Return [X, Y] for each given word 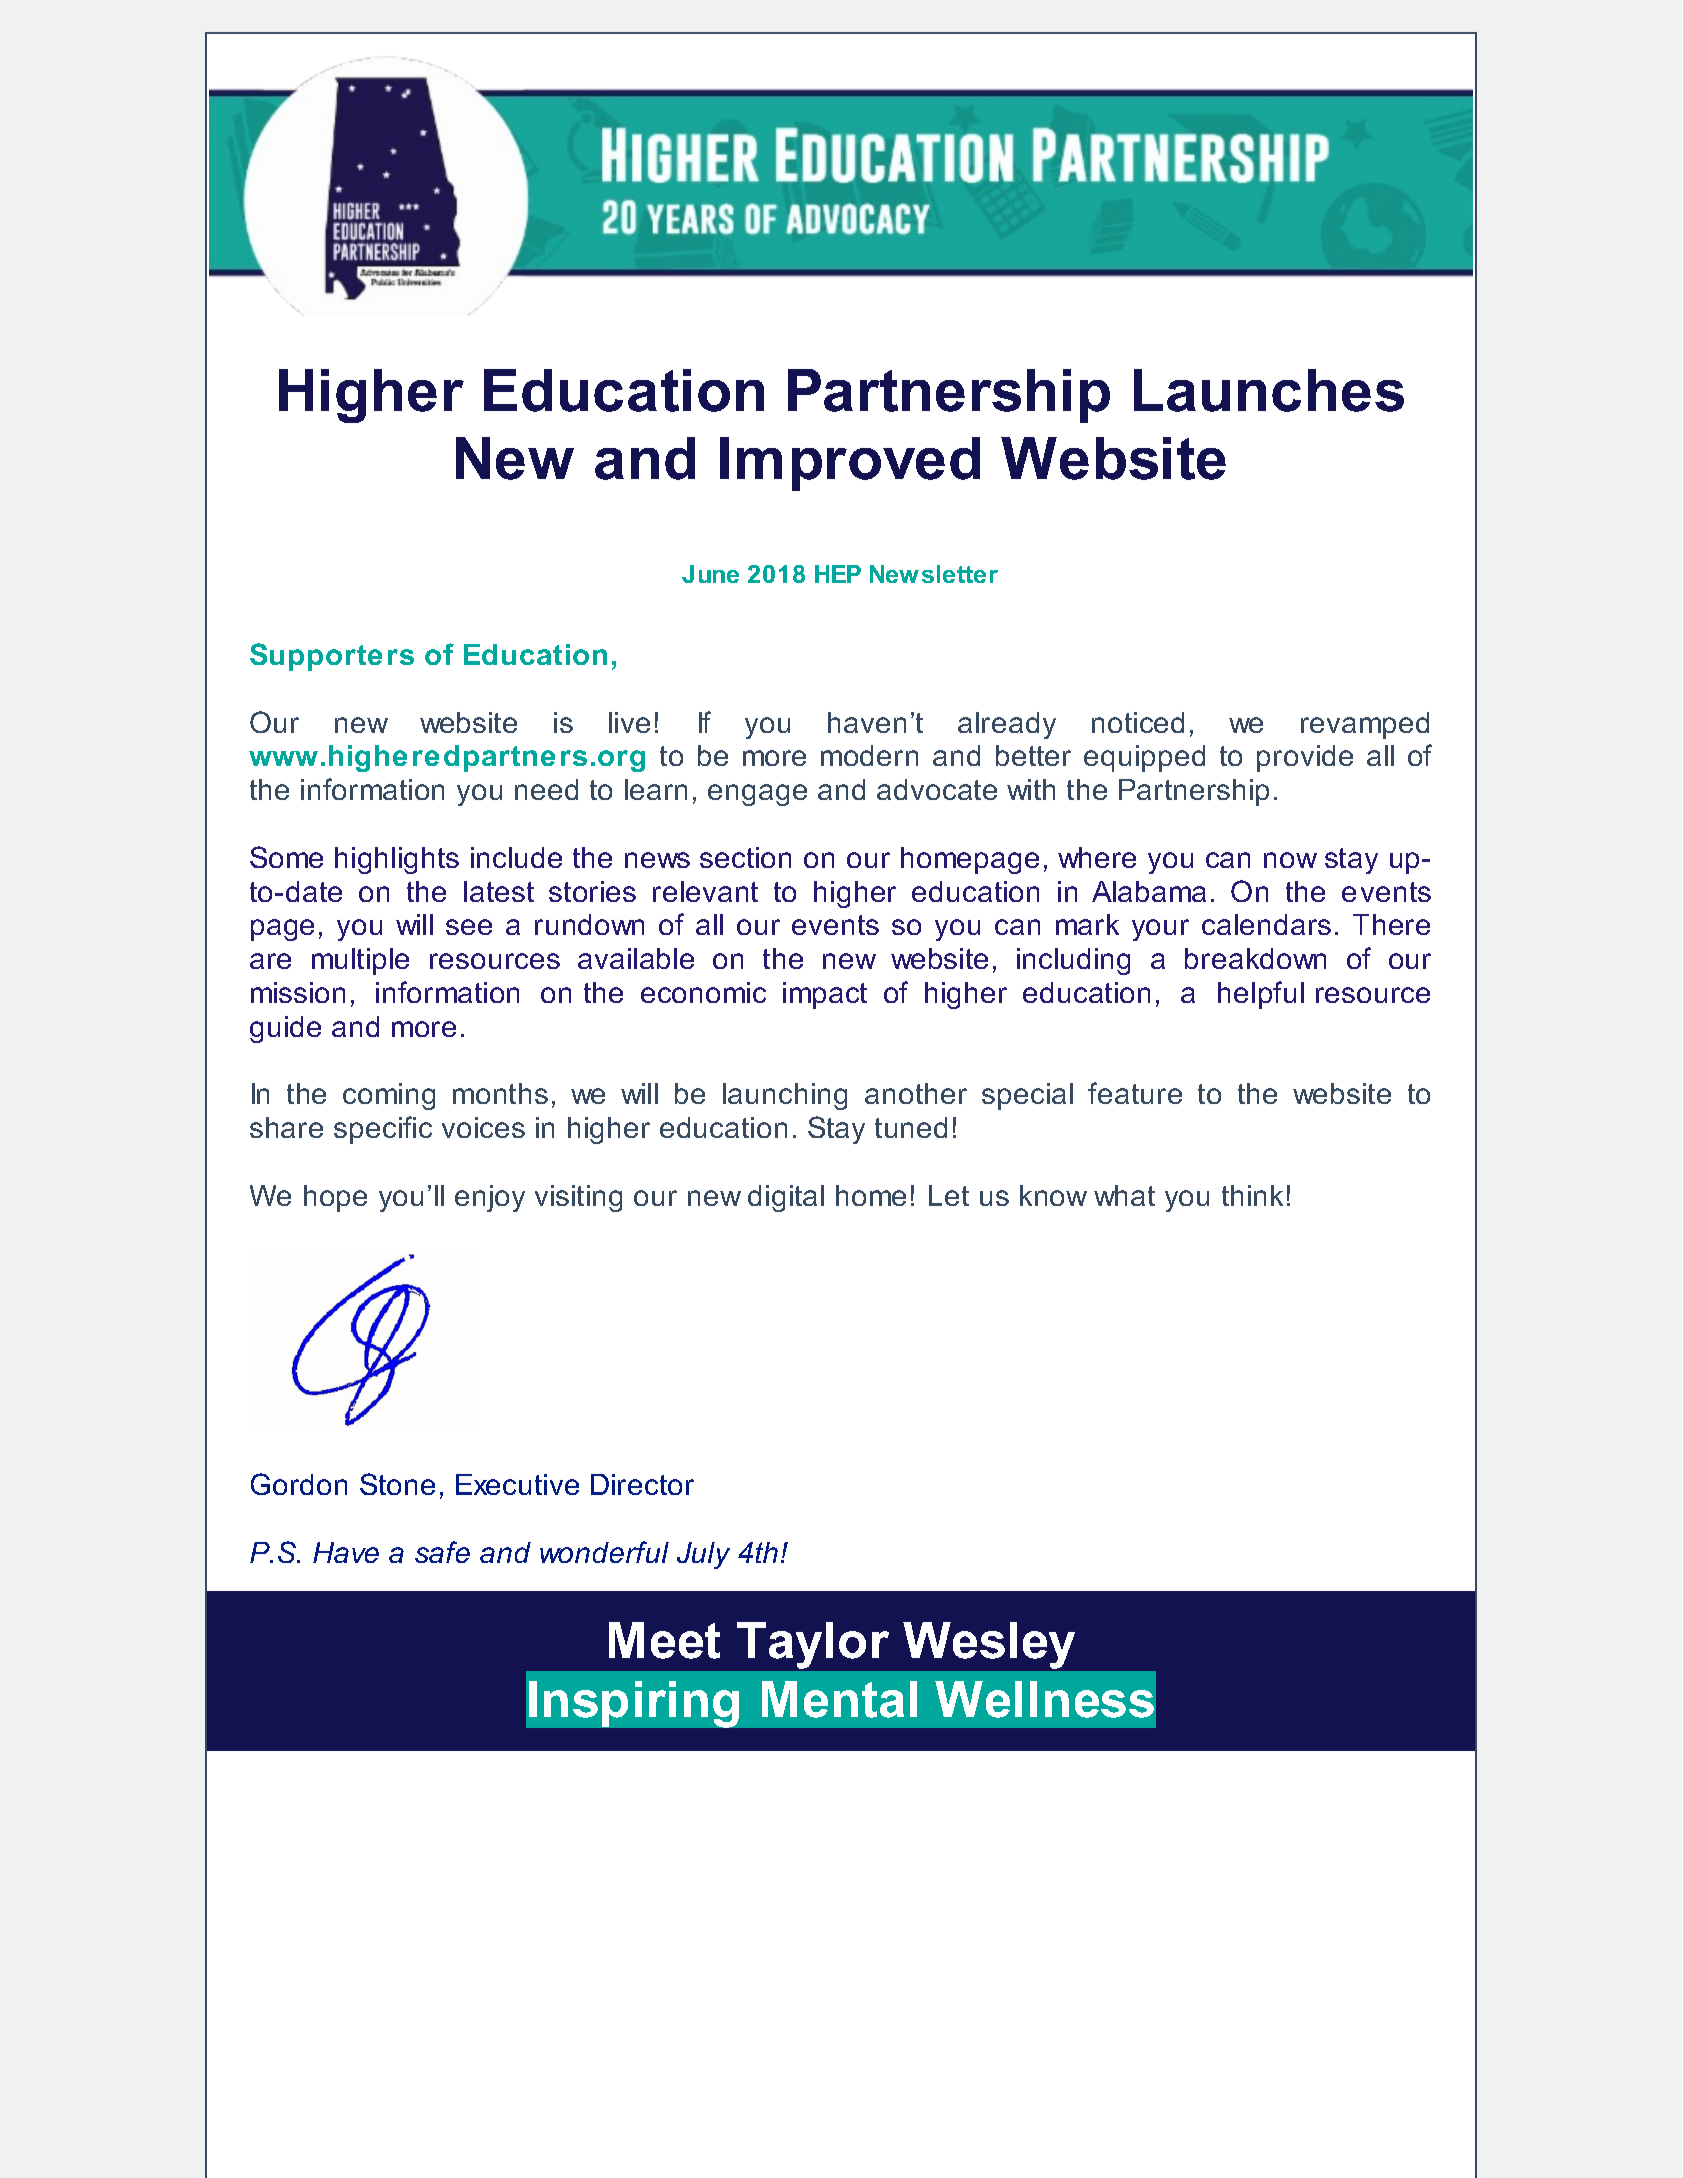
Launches [1269, 390]
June [710, 574]
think [1252, 1195]
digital [786, 1198]
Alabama [1149, 891]
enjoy [490, 1198]
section [745, 857]
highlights [397, 860]
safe [442, 1552]
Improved [850, 464]
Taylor [813, 1645]
